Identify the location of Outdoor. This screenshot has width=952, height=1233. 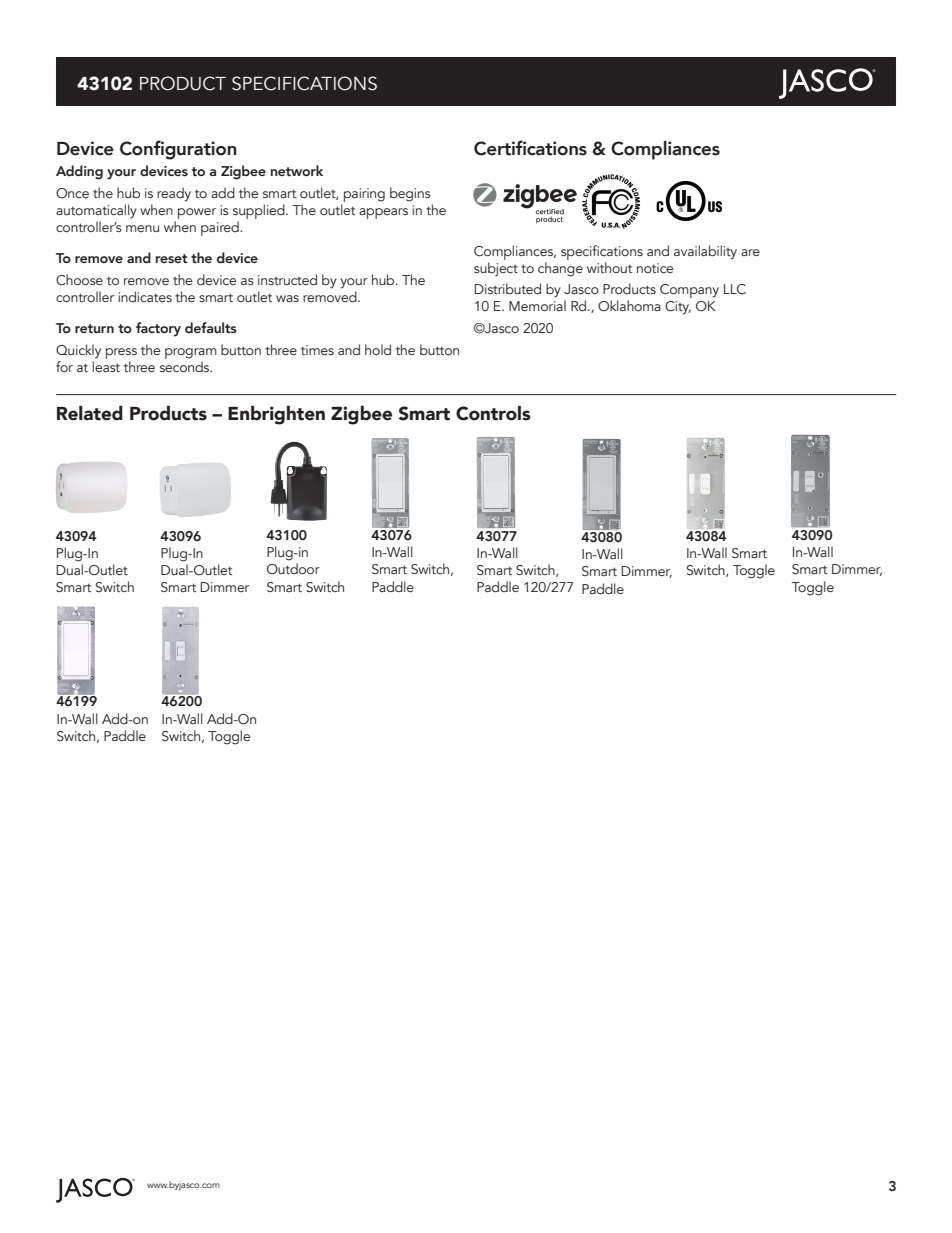
(293, 569).
